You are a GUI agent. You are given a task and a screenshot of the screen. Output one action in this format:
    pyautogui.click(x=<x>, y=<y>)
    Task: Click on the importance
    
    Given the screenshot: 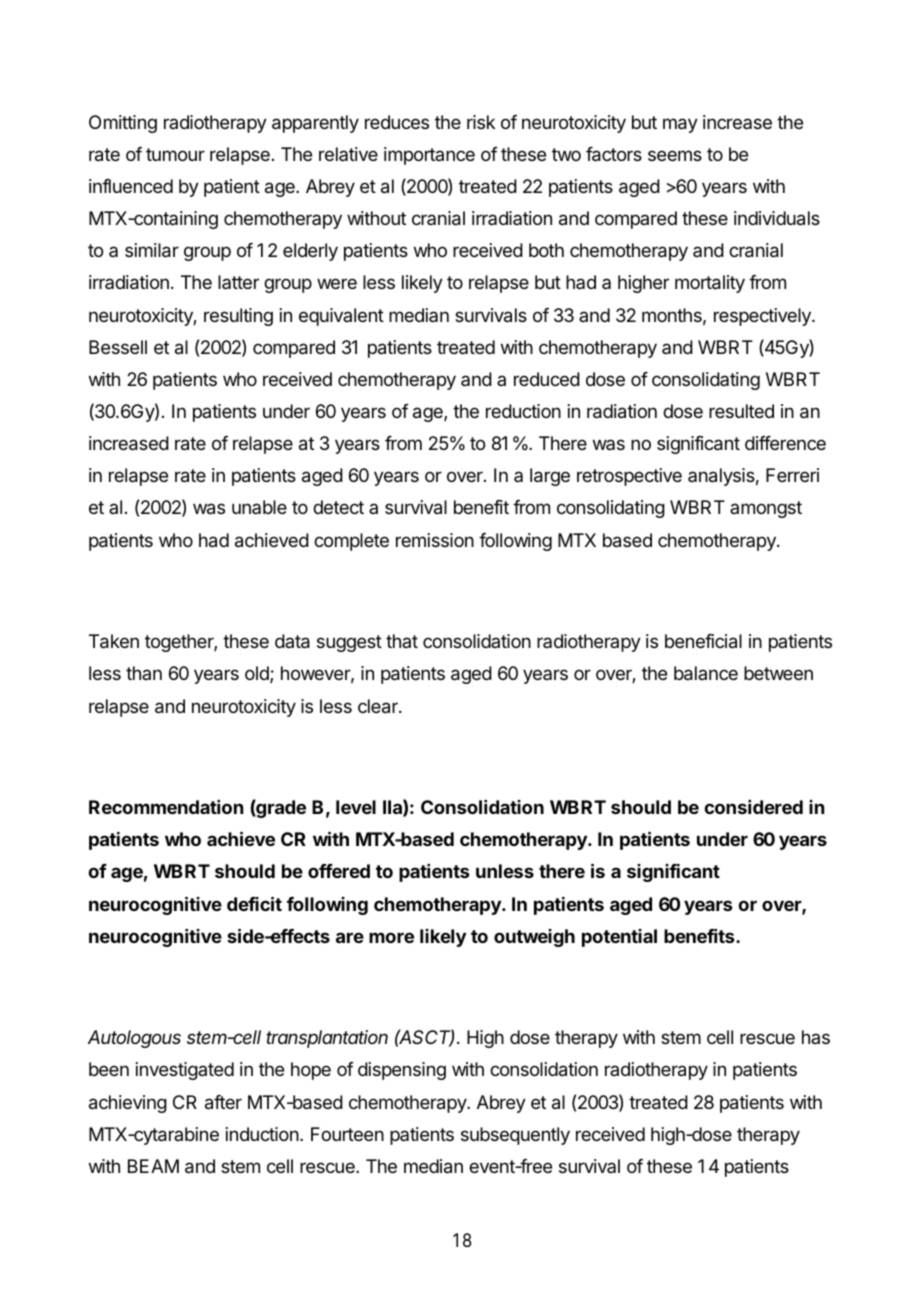 What is the action you would take?
    pyautogui.click(x=429, y=156)
